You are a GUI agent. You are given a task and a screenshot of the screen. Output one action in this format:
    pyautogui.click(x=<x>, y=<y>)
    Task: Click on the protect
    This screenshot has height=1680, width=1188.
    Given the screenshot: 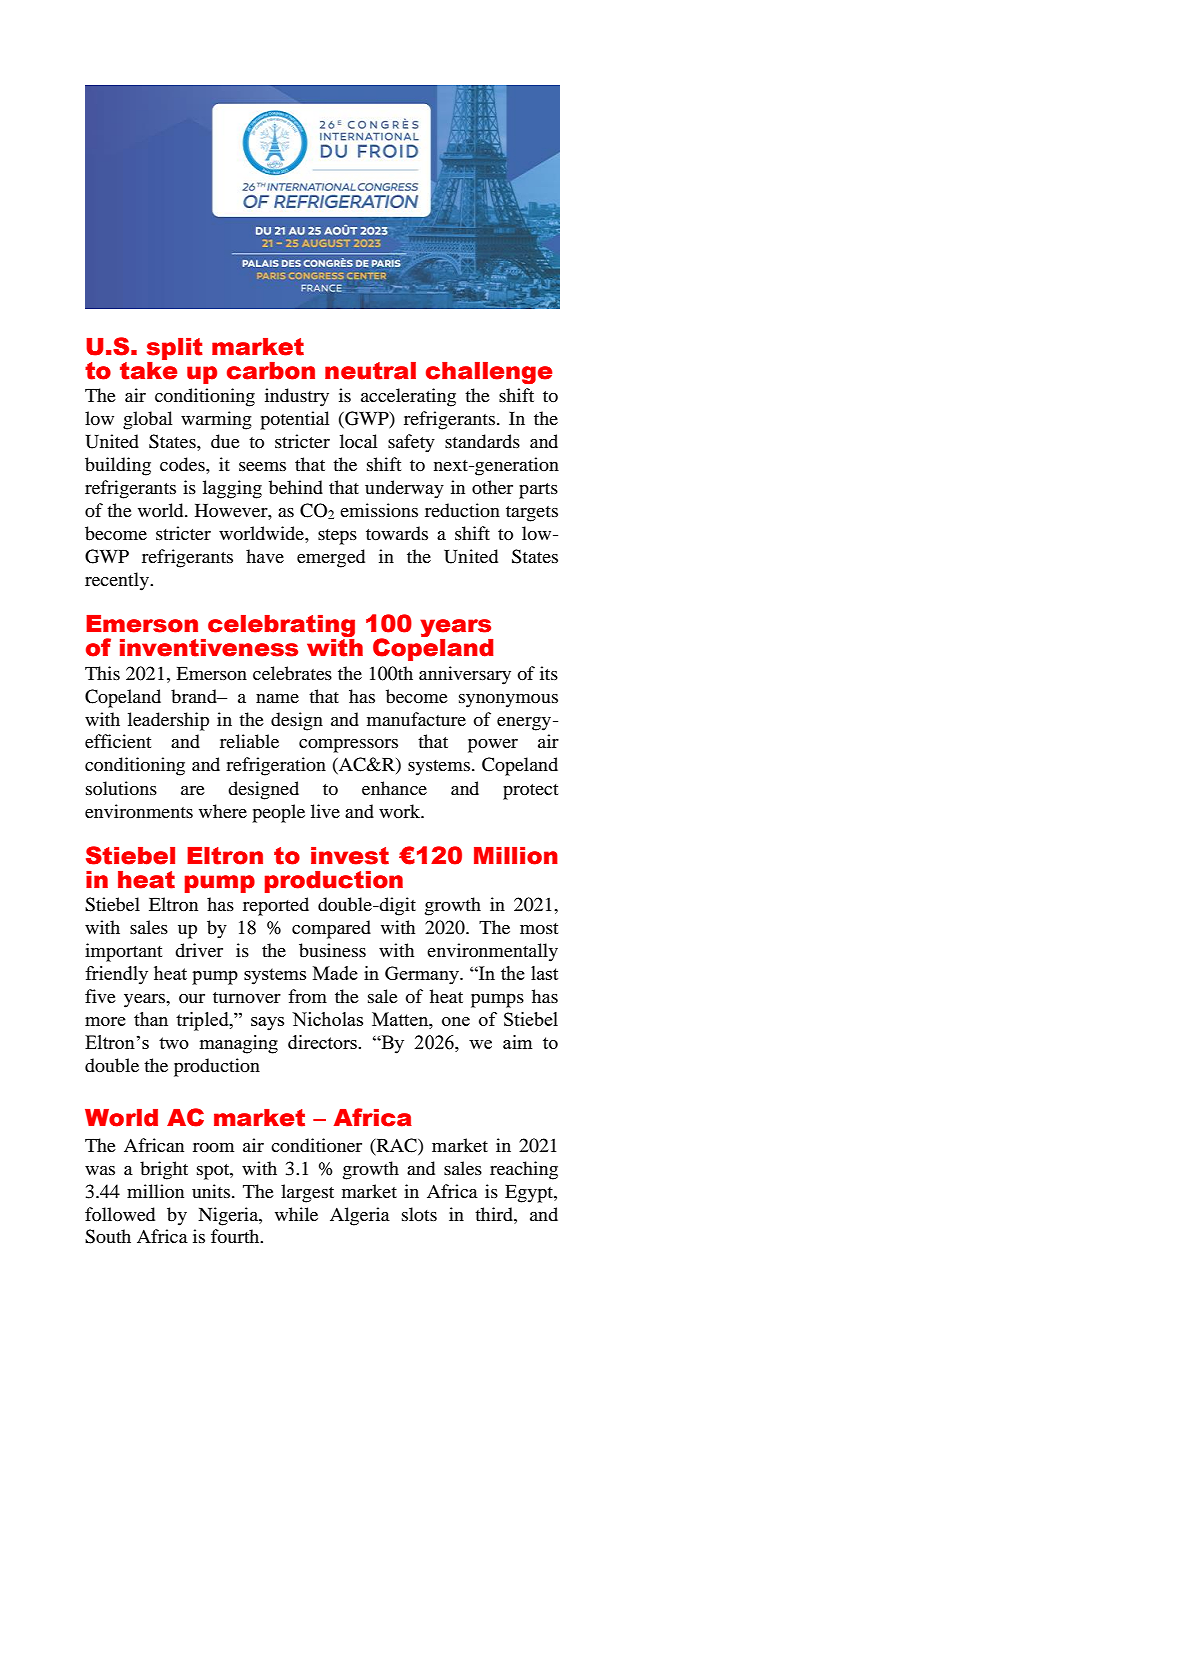 What is the action you would take?
    pyautogui.click(x=530, y=792)
